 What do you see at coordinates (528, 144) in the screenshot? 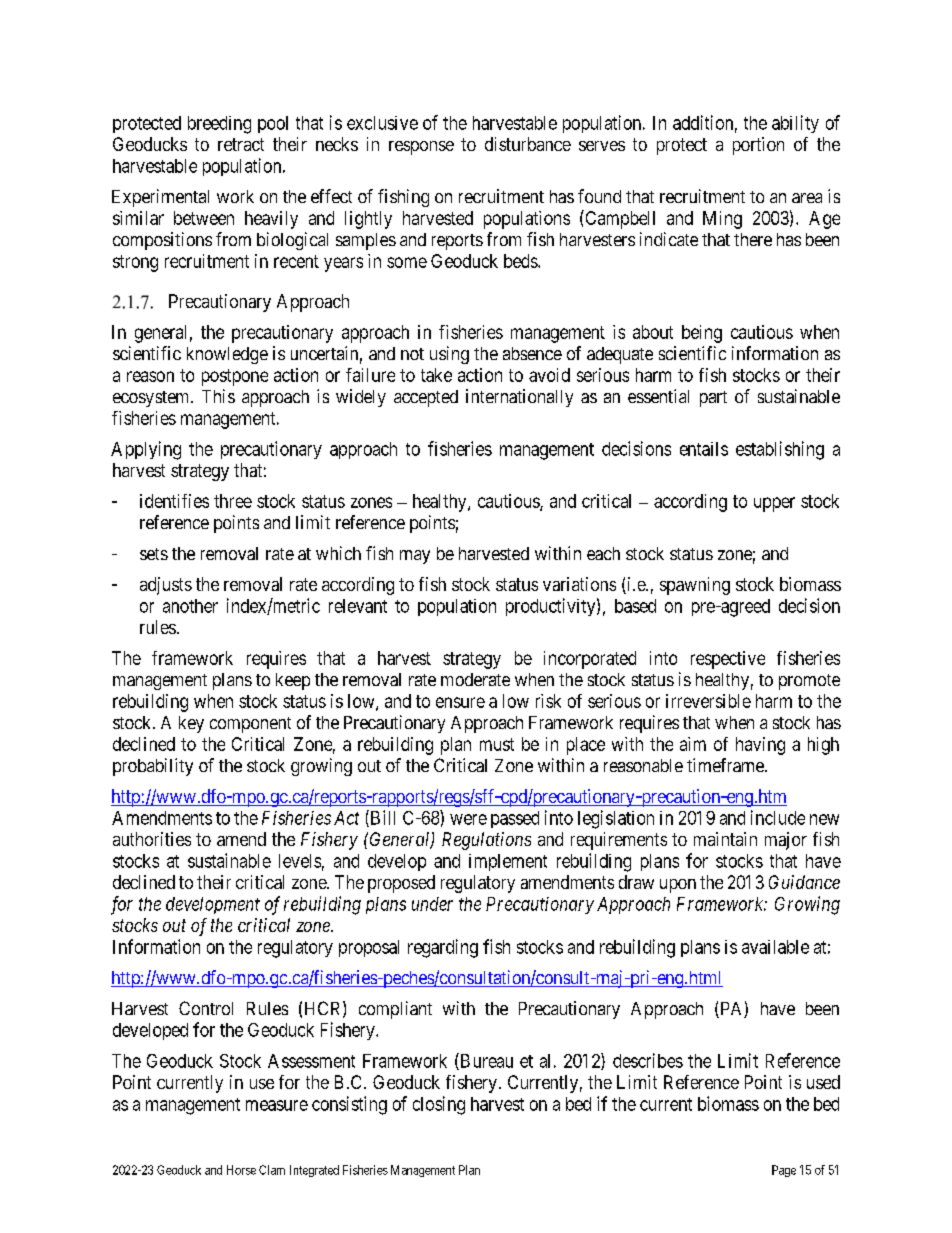
I see `disturbance` at bounding box center [528, 144].
